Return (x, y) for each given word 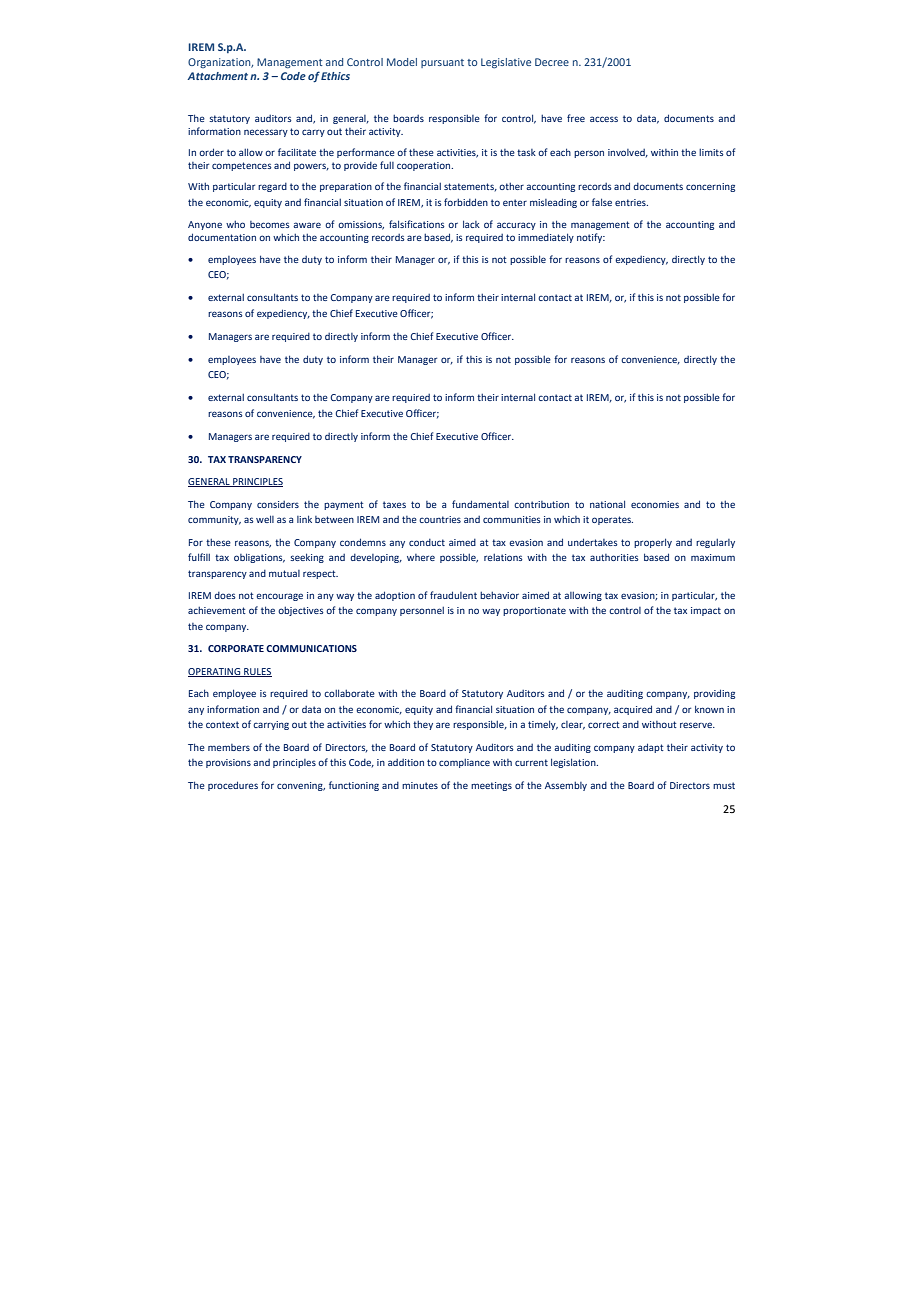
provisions (228, 763)
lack (471, 224)
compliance (464, 763)
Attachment (217, 76)
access (604, 119)
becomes (270, 224)
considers (278, 504)
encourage (279, 597)
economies (655, 504)
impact (706, 611)
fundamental (480, 504)
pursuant (442, 63)
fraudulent (453, 595)
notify (591, 238)
